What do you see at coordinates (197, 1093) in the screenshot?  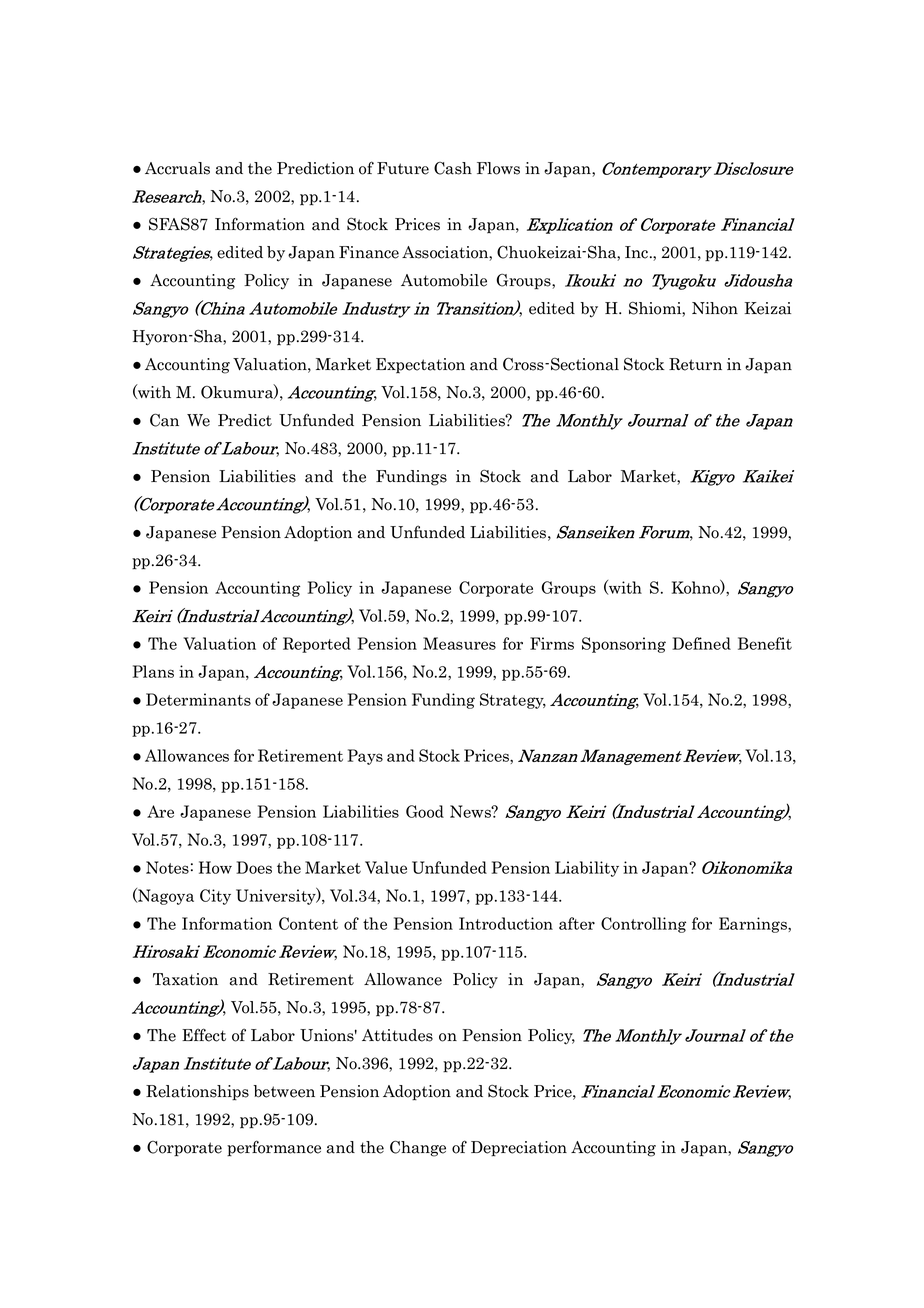 I see `Relationships` at bounding box center [197, 1093].
